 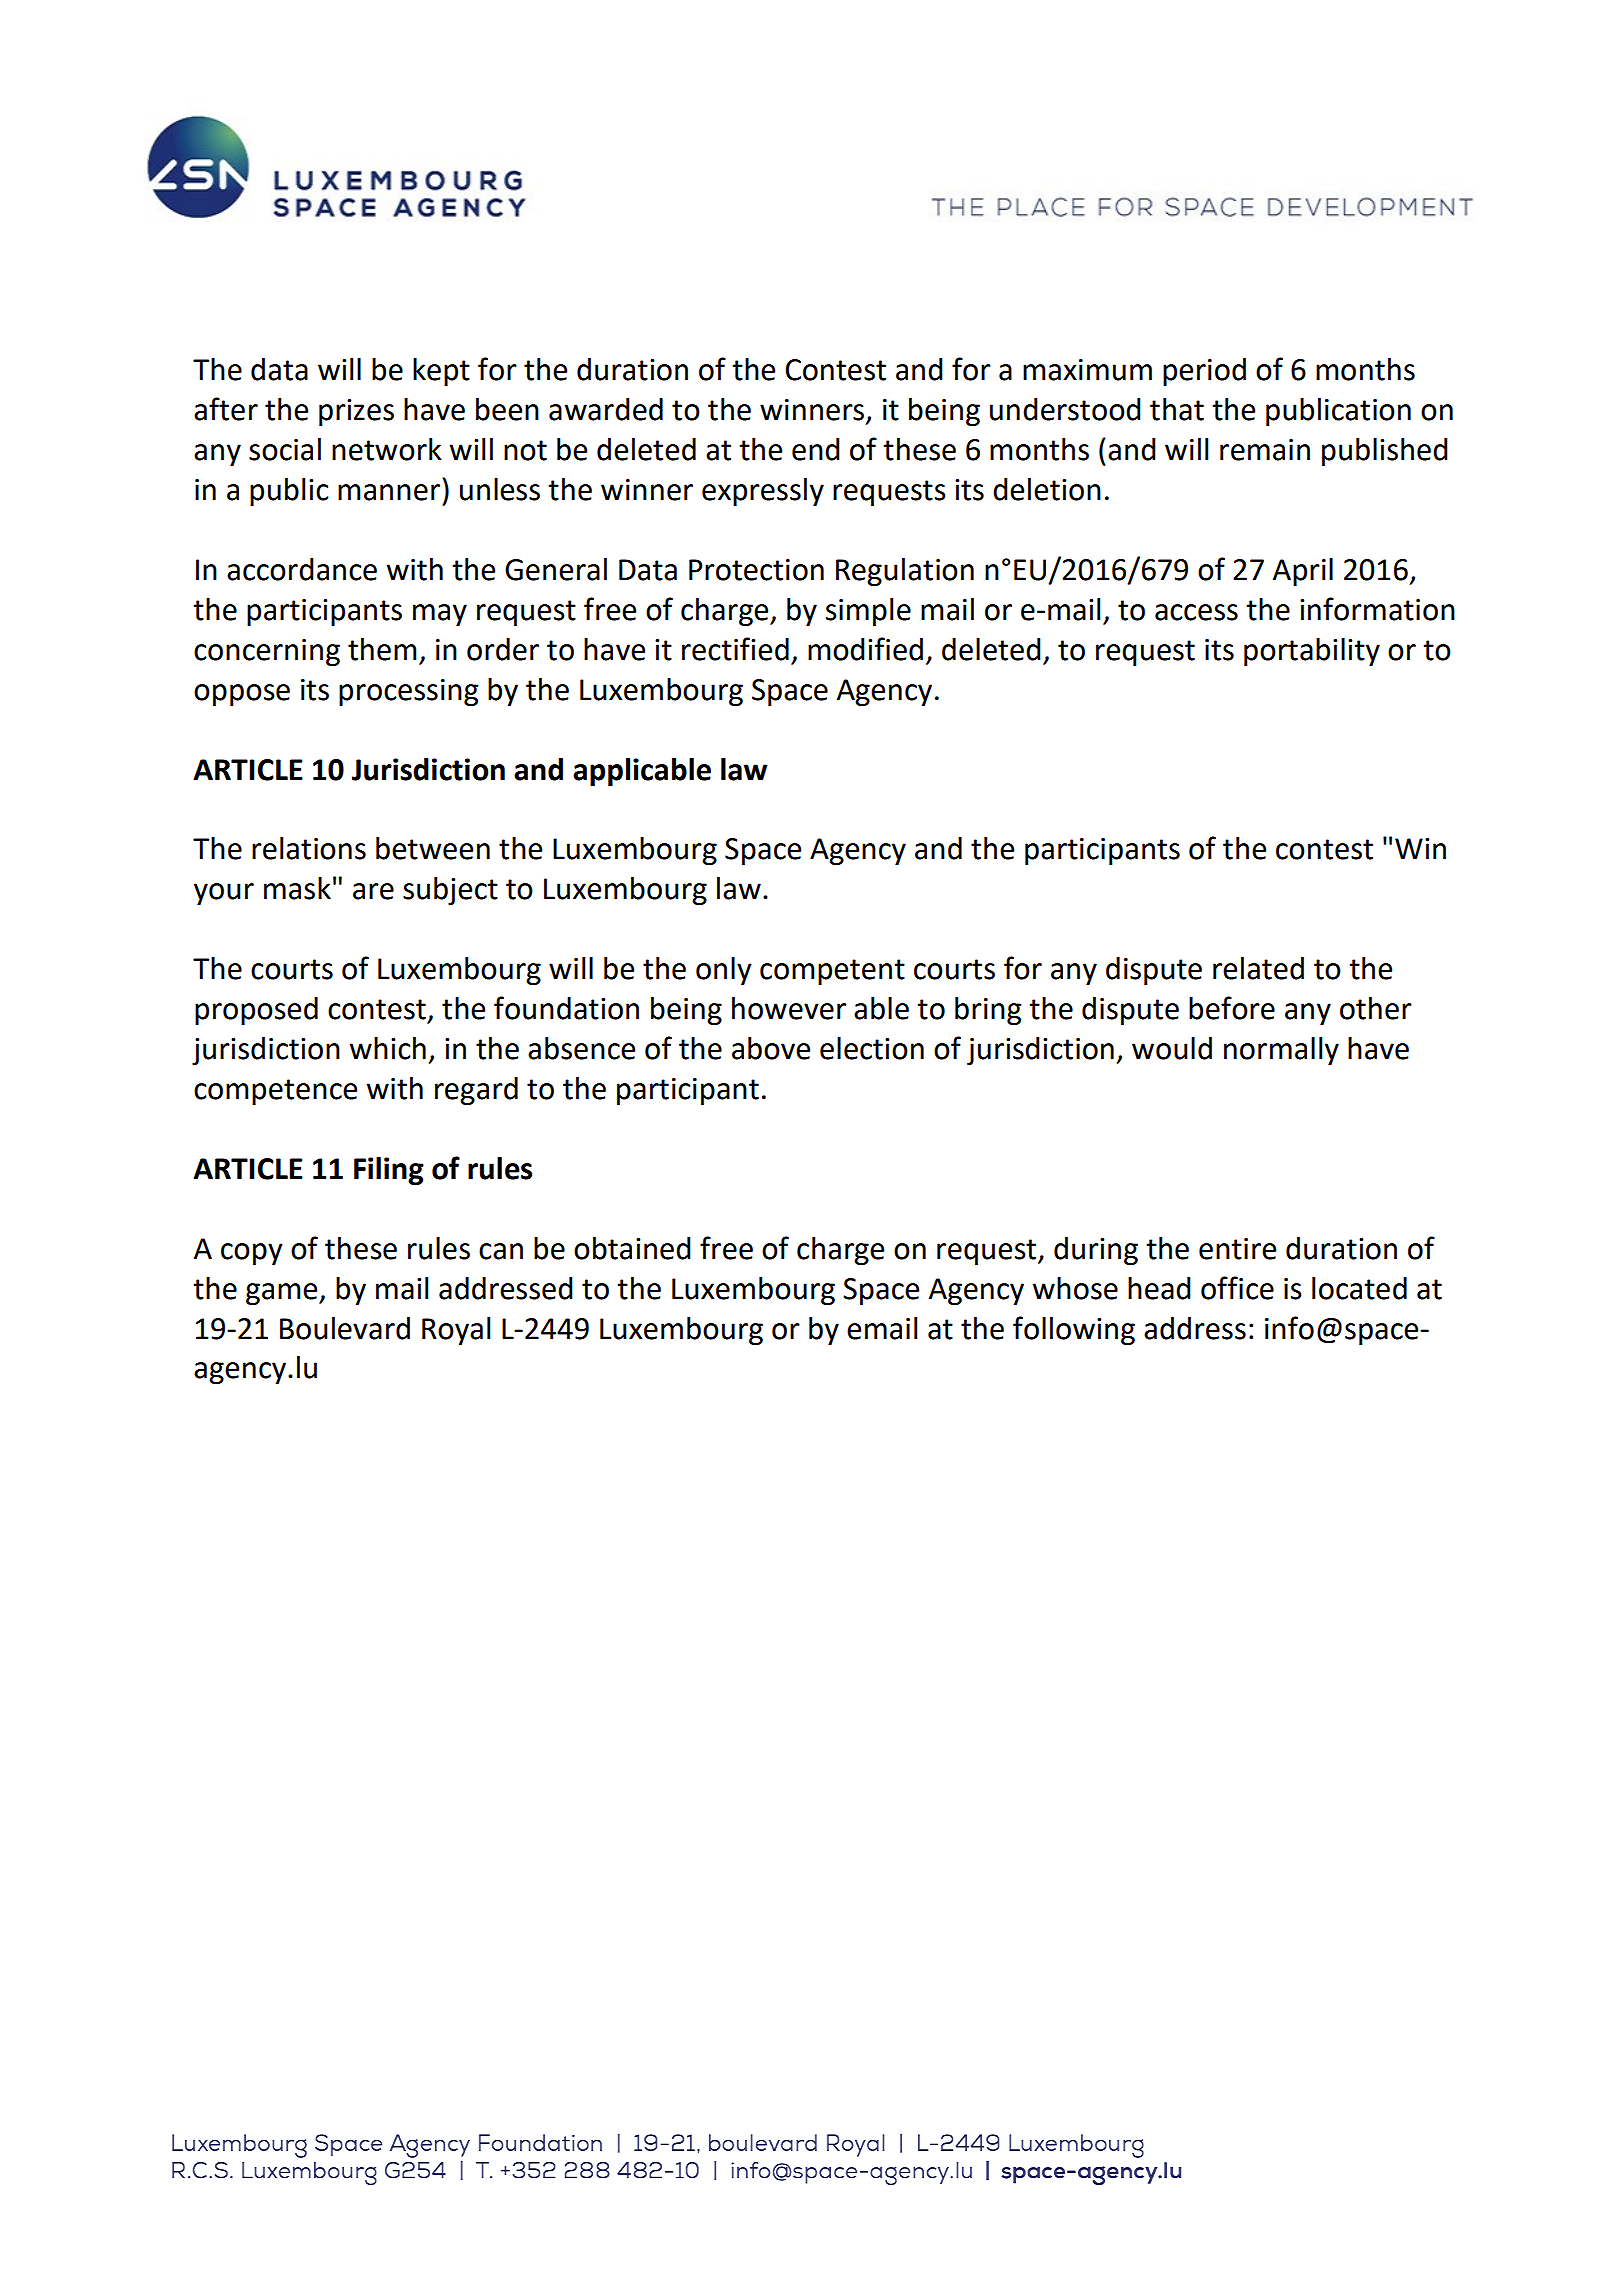 What do you see at coordinates (1232, 1008) in the screenshot?
I see `before` at bounding box center [1232, 1008].
